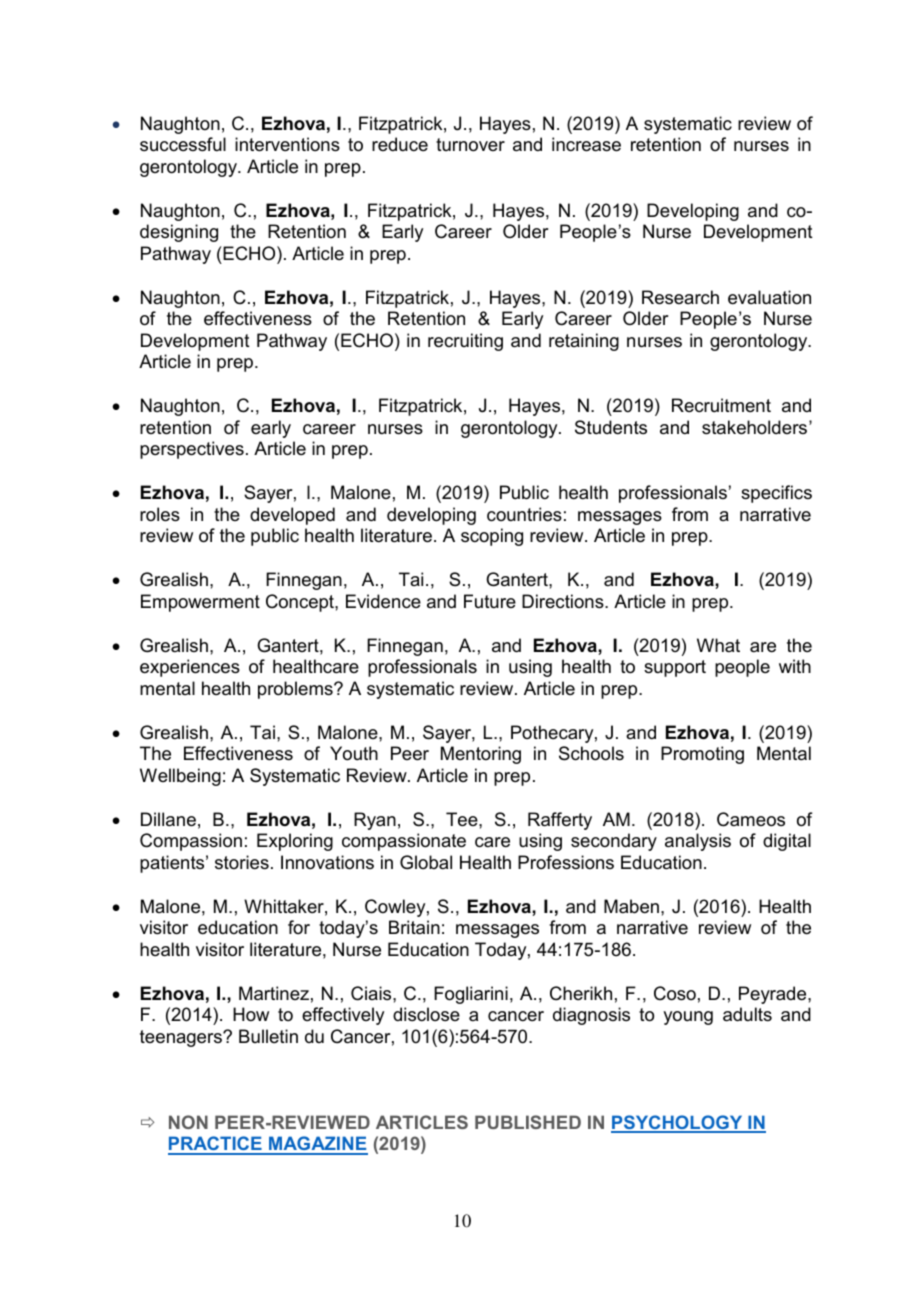 Image resolution: width=924 pixels, height=1308 pixels. Describe the element at coordinates (192, 450) in the document. I see `perspectives` at that location.
